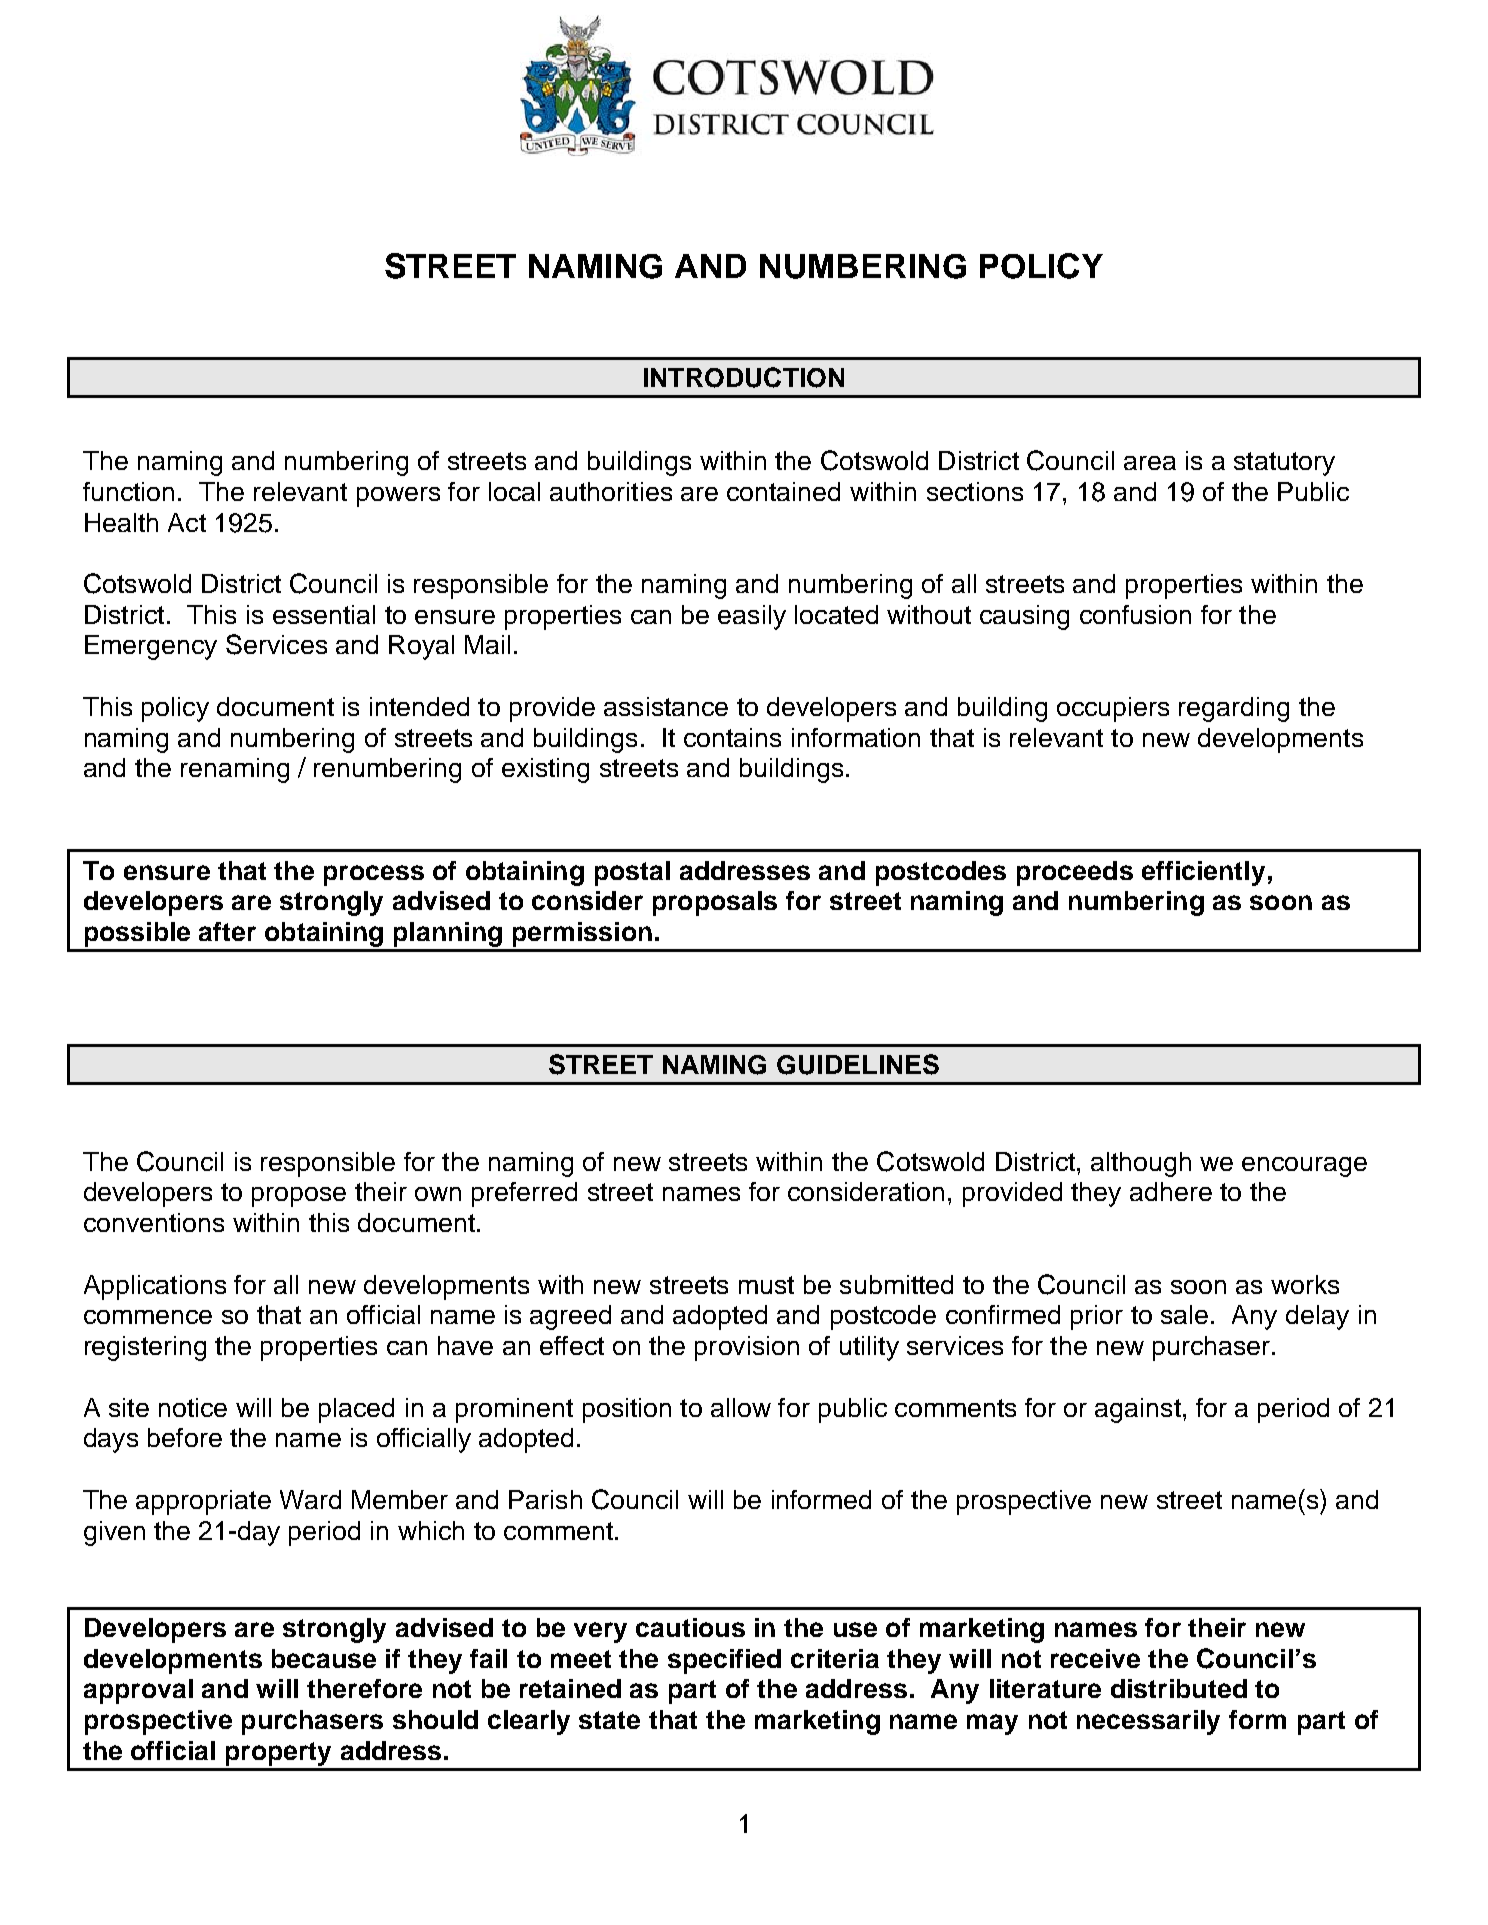 Image resolution: width=1488 pixels, height=1925 pixels. I want to click on INTRODUCTION, so click(744, 377).
